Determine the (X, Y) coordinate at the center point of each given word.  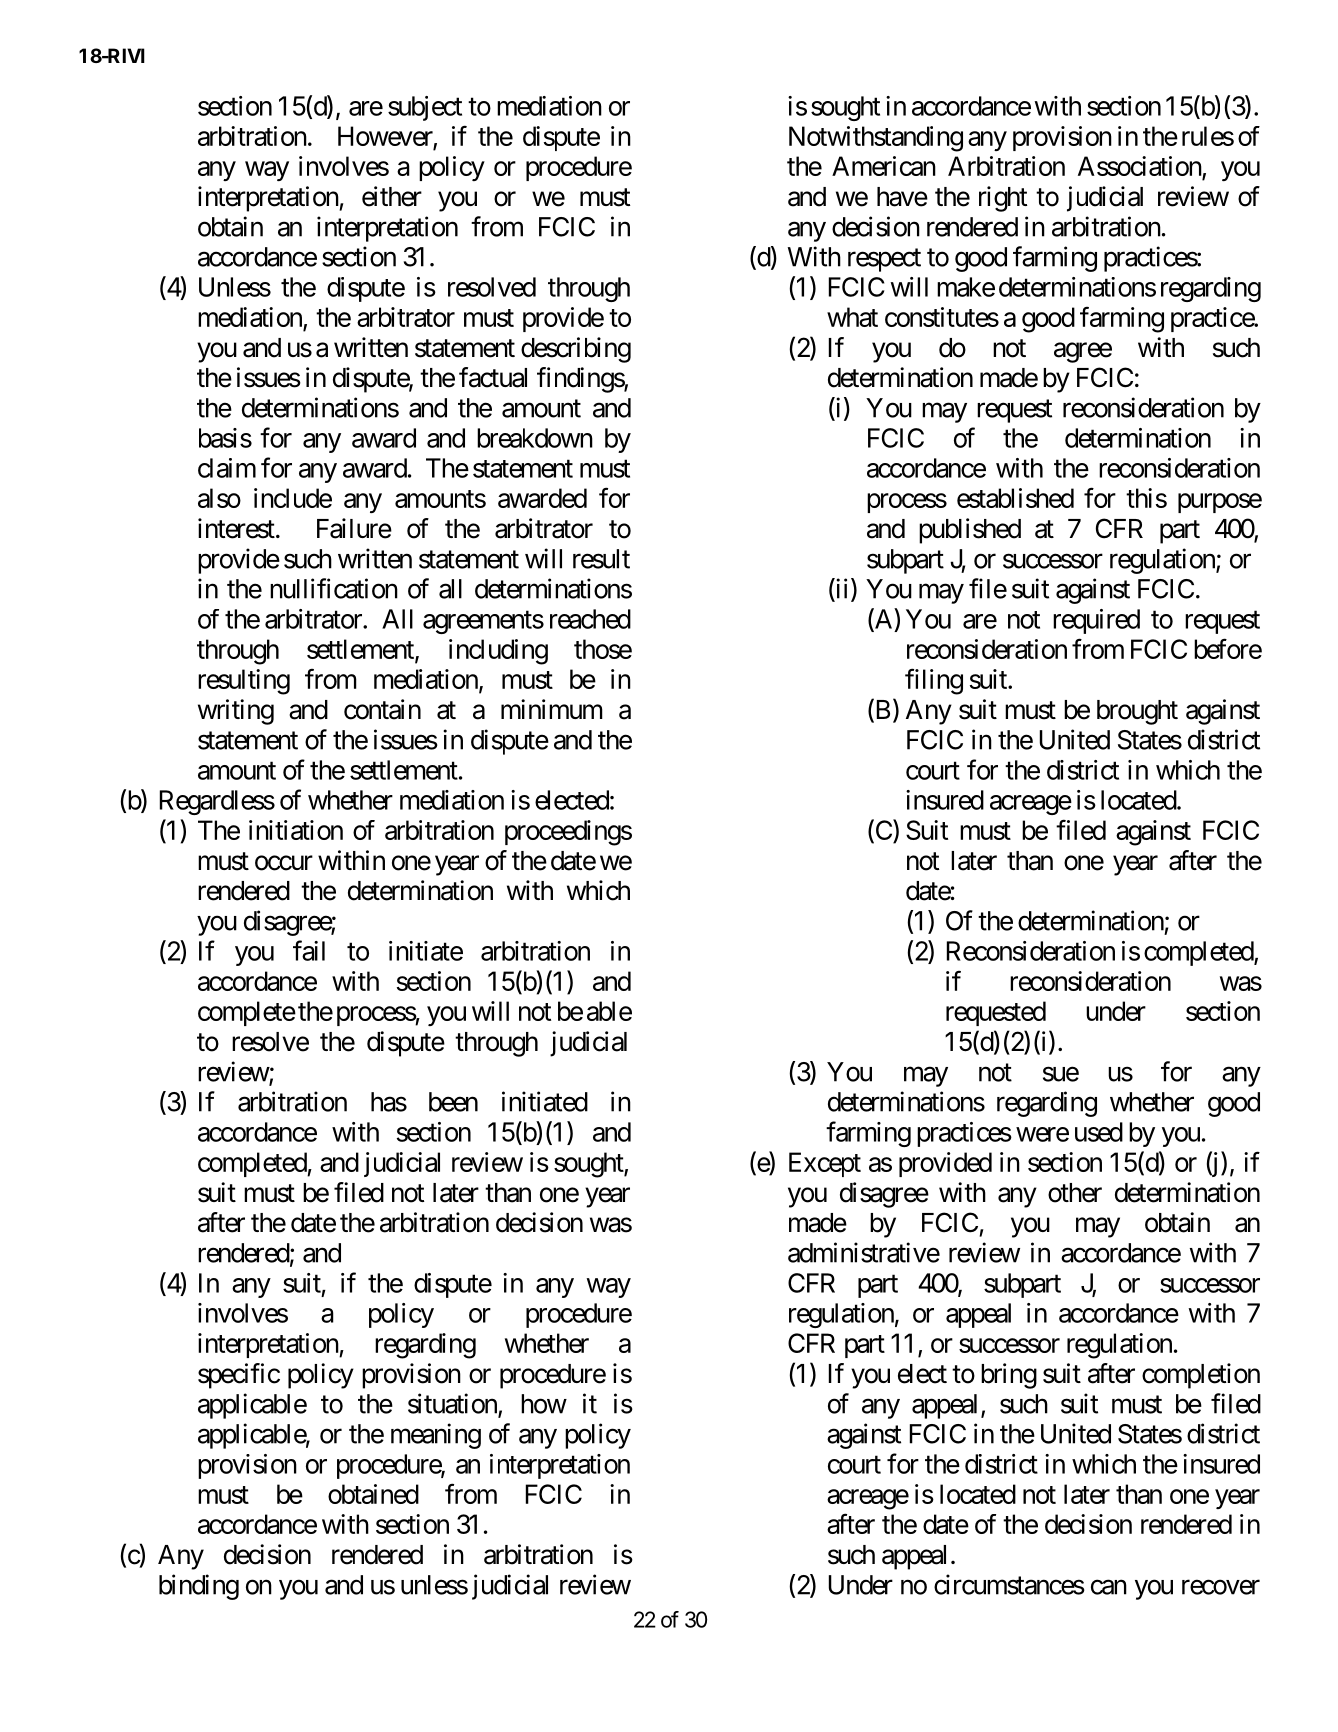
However (385, 136)
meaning (436, 1436)
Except (825, 1164)
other (1075, 1193)
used (1099, 1132)
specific (239, 1376)
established (1015, 498)
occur (284, 863)
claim (227, 468)
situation (453, 1404)
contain (382, 709)
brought (1137, 712)
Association (1140, 167)
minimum (552, 709)
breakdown (535, 438)
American (884, 166)
